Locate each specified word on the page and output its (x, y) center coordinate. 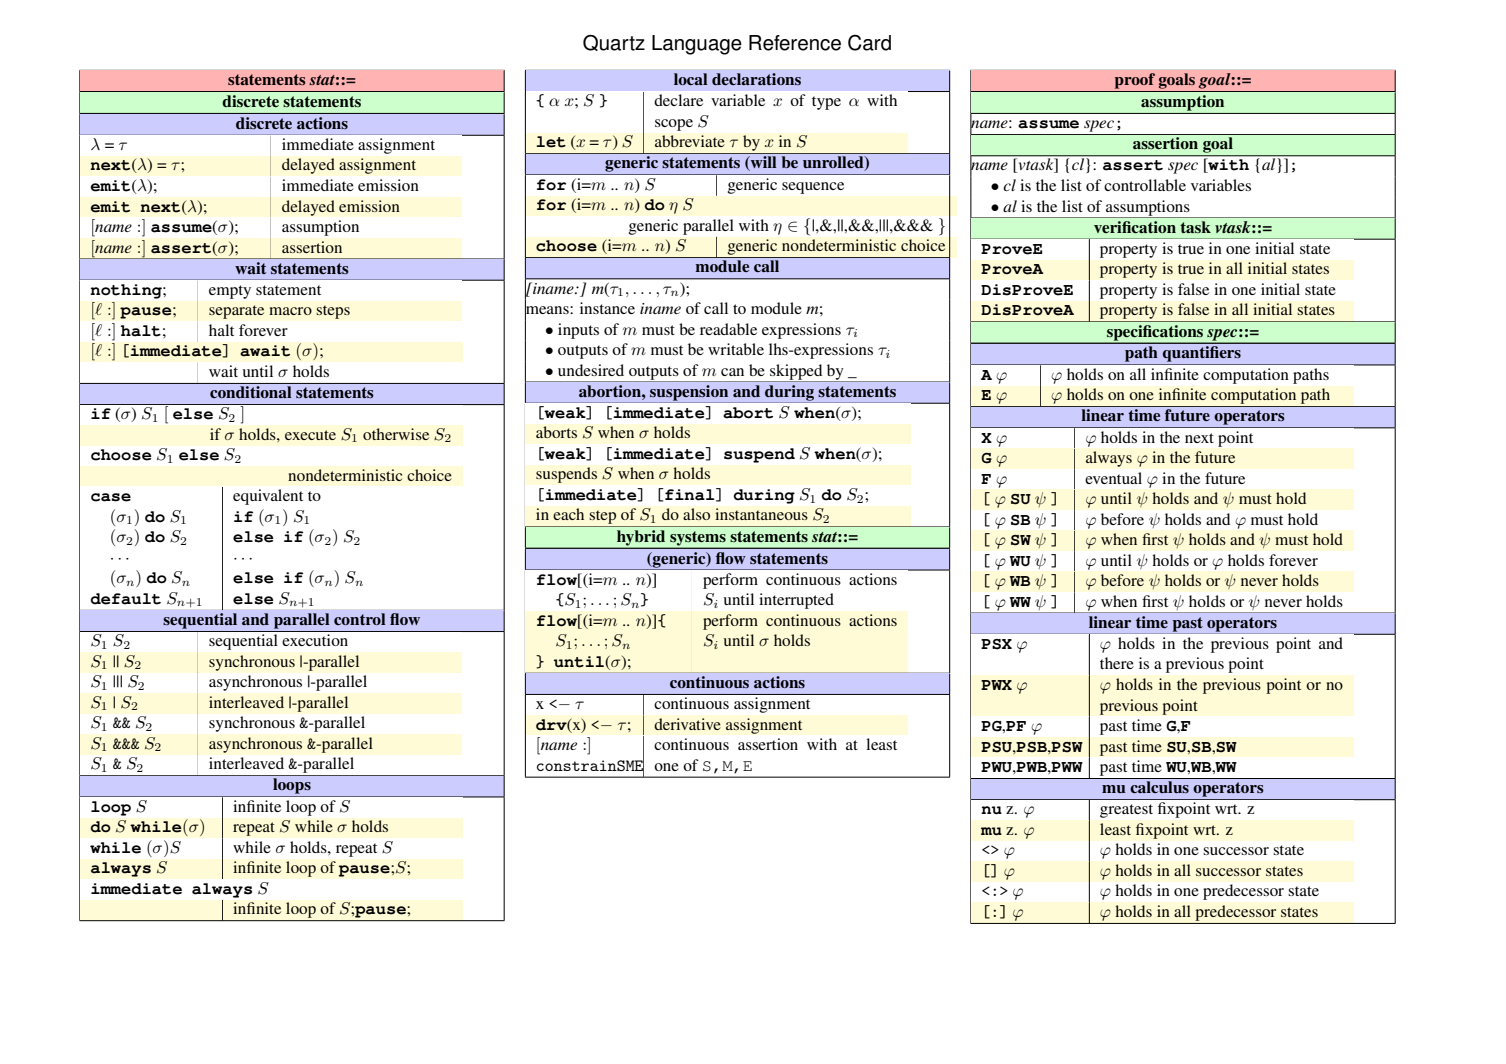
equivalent (268, 497)
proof (1135, 81)
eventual (1113, 478)
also (696, 514)
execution (315, 640)
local (690, 79)
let (551, 142)
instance (607, 308)
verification (1135, 227)
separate (236, 312)
